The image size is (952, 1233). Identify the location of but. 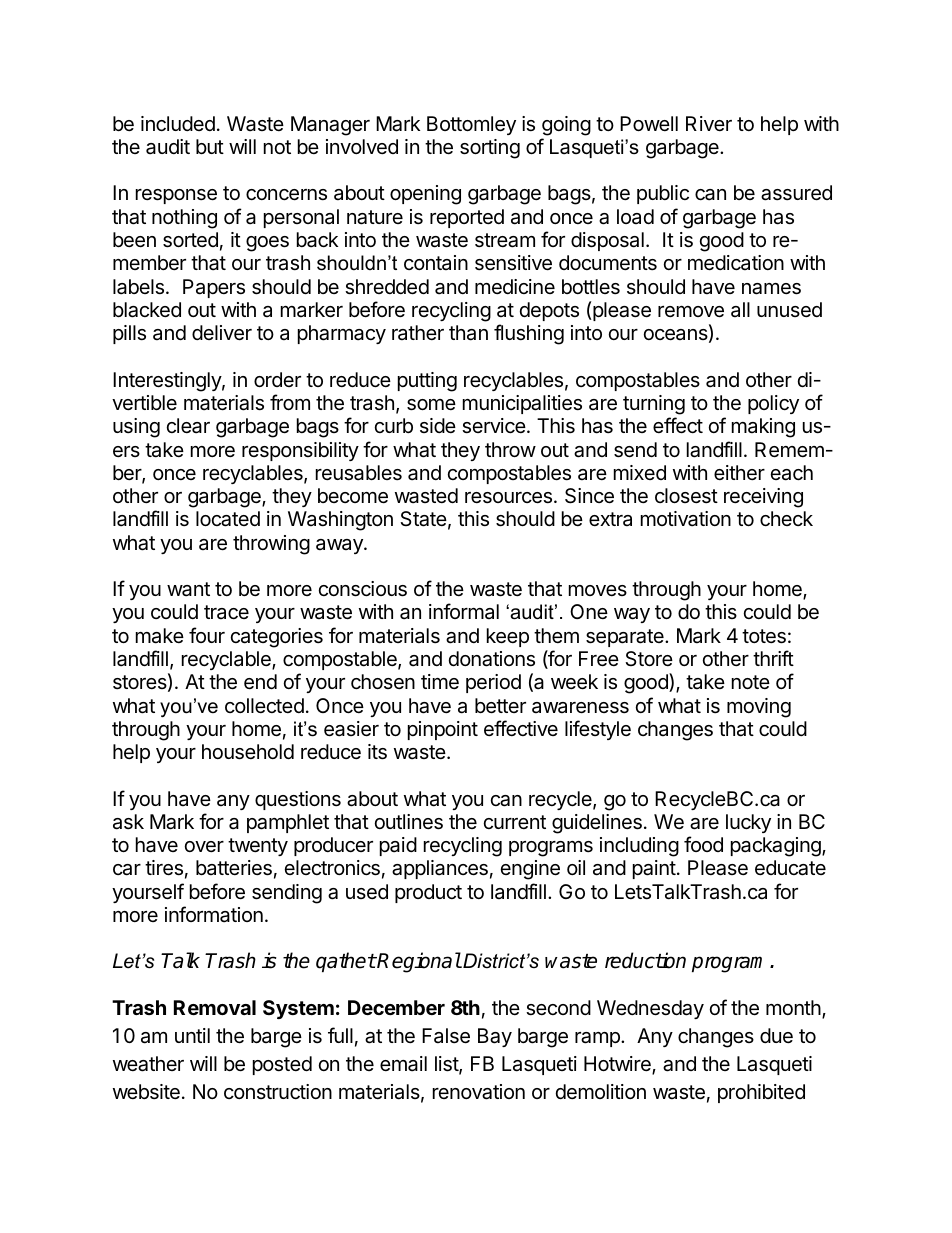
(210, 146).
